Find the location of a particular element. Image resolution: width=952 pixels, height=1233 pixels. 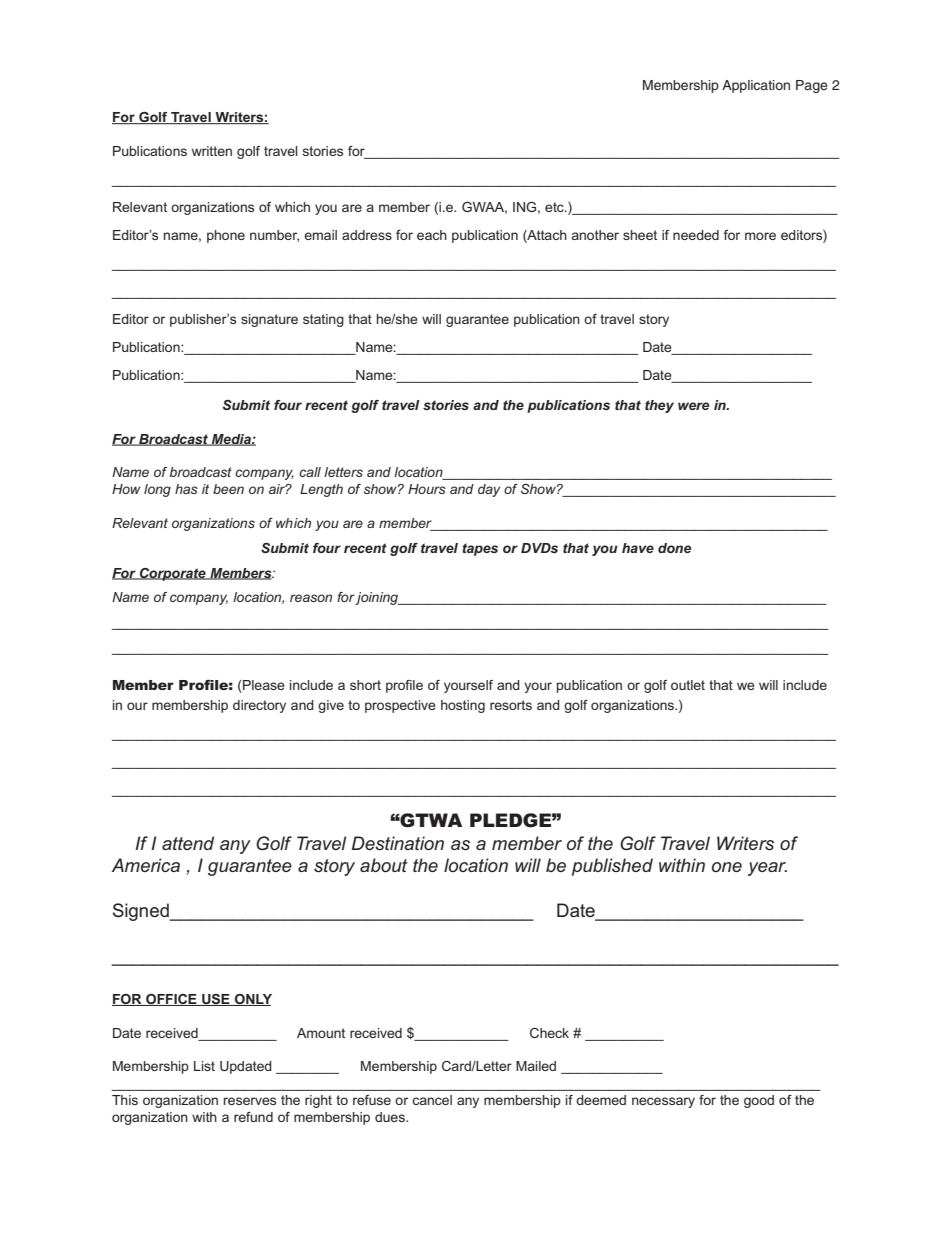

cancel is located at coordinates (432, 1100).
